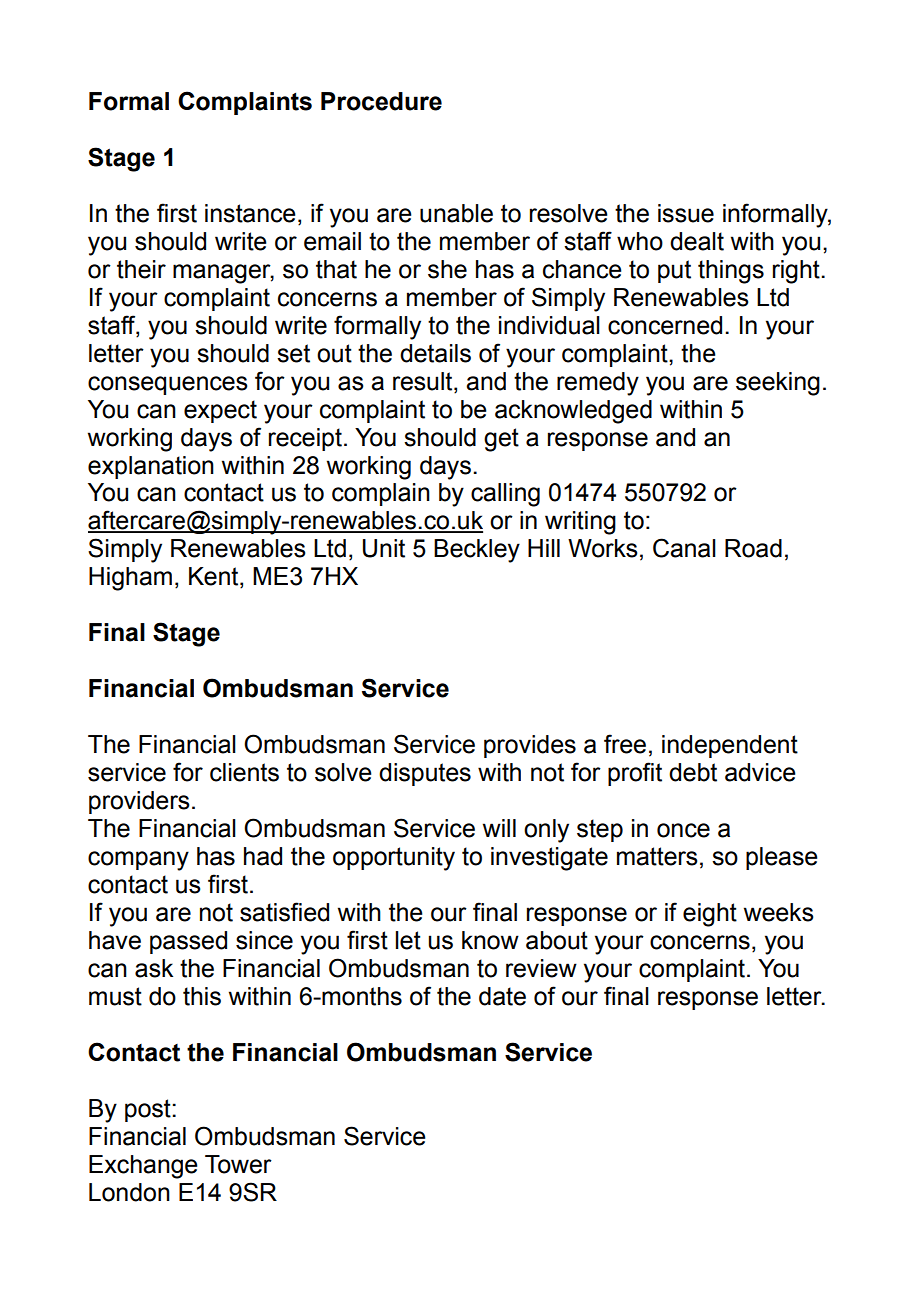  What do you see at coordinates (238, 1164) in the screenshot?
I see `Tower` at bounding box center [238, 1164].
